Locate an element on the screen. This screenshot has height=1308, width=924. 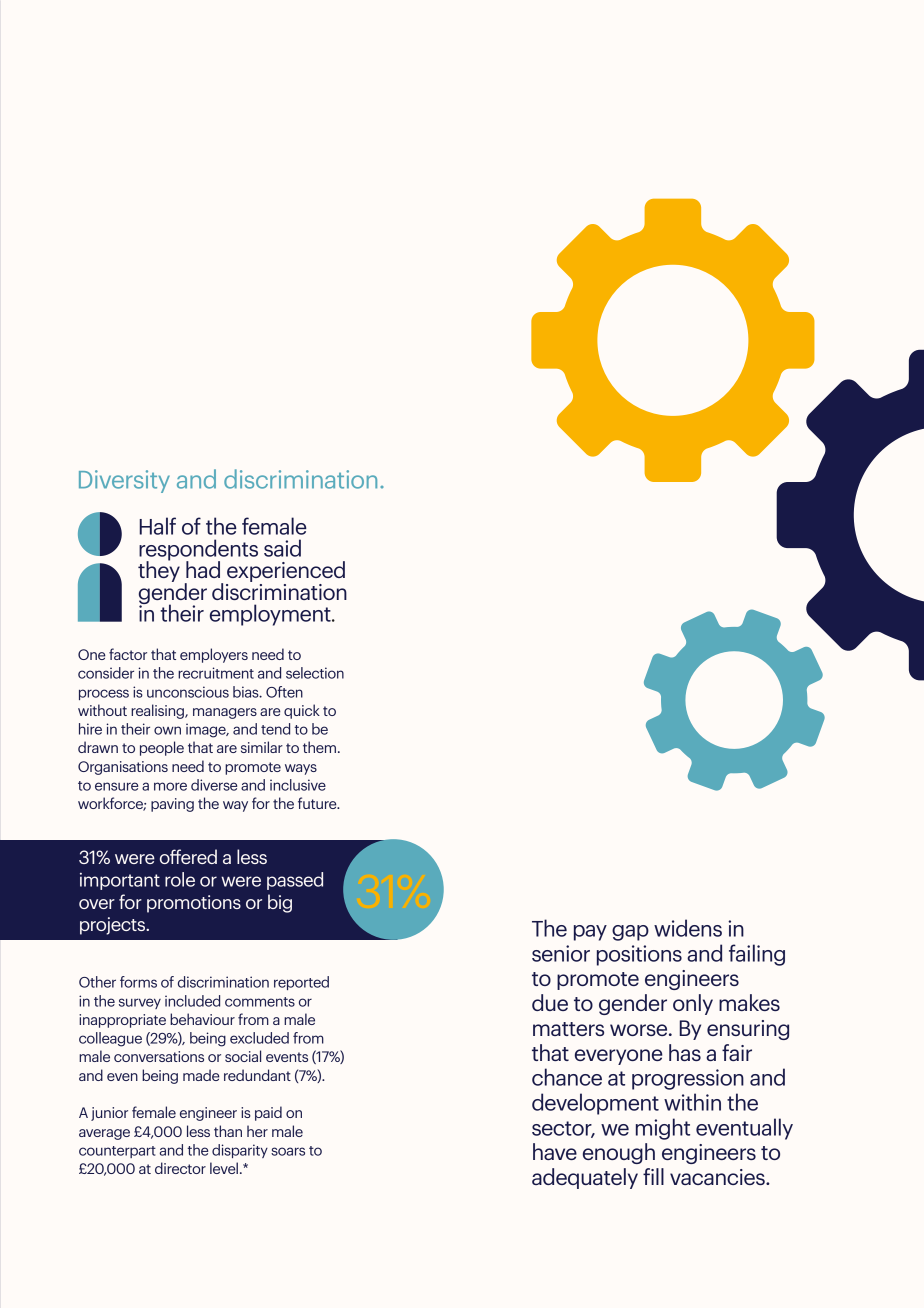
said is located at coordinates (282, 548).
